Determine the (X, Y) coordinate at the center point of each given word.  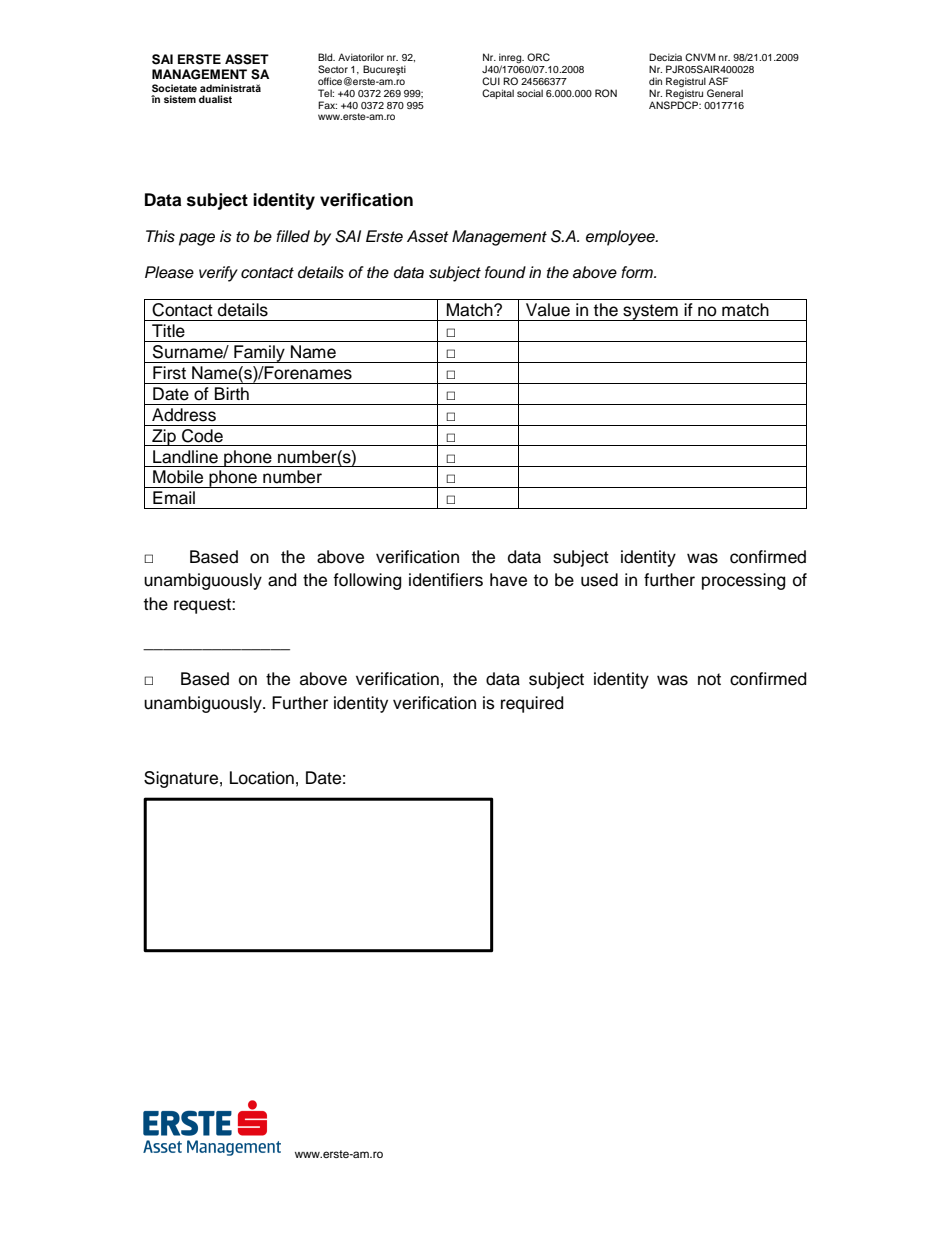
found (505, 272)
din (655, 81)
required (532, 704)
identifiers (446, 580)
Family (259, 354)
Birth (232, 393)
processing (743, 581)
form (638, 272)
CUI (491, 81)
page (197, 239)
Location (262, 778)
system (650, 312)
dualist (215, 99)
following (367, 581)
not (709, 679)
